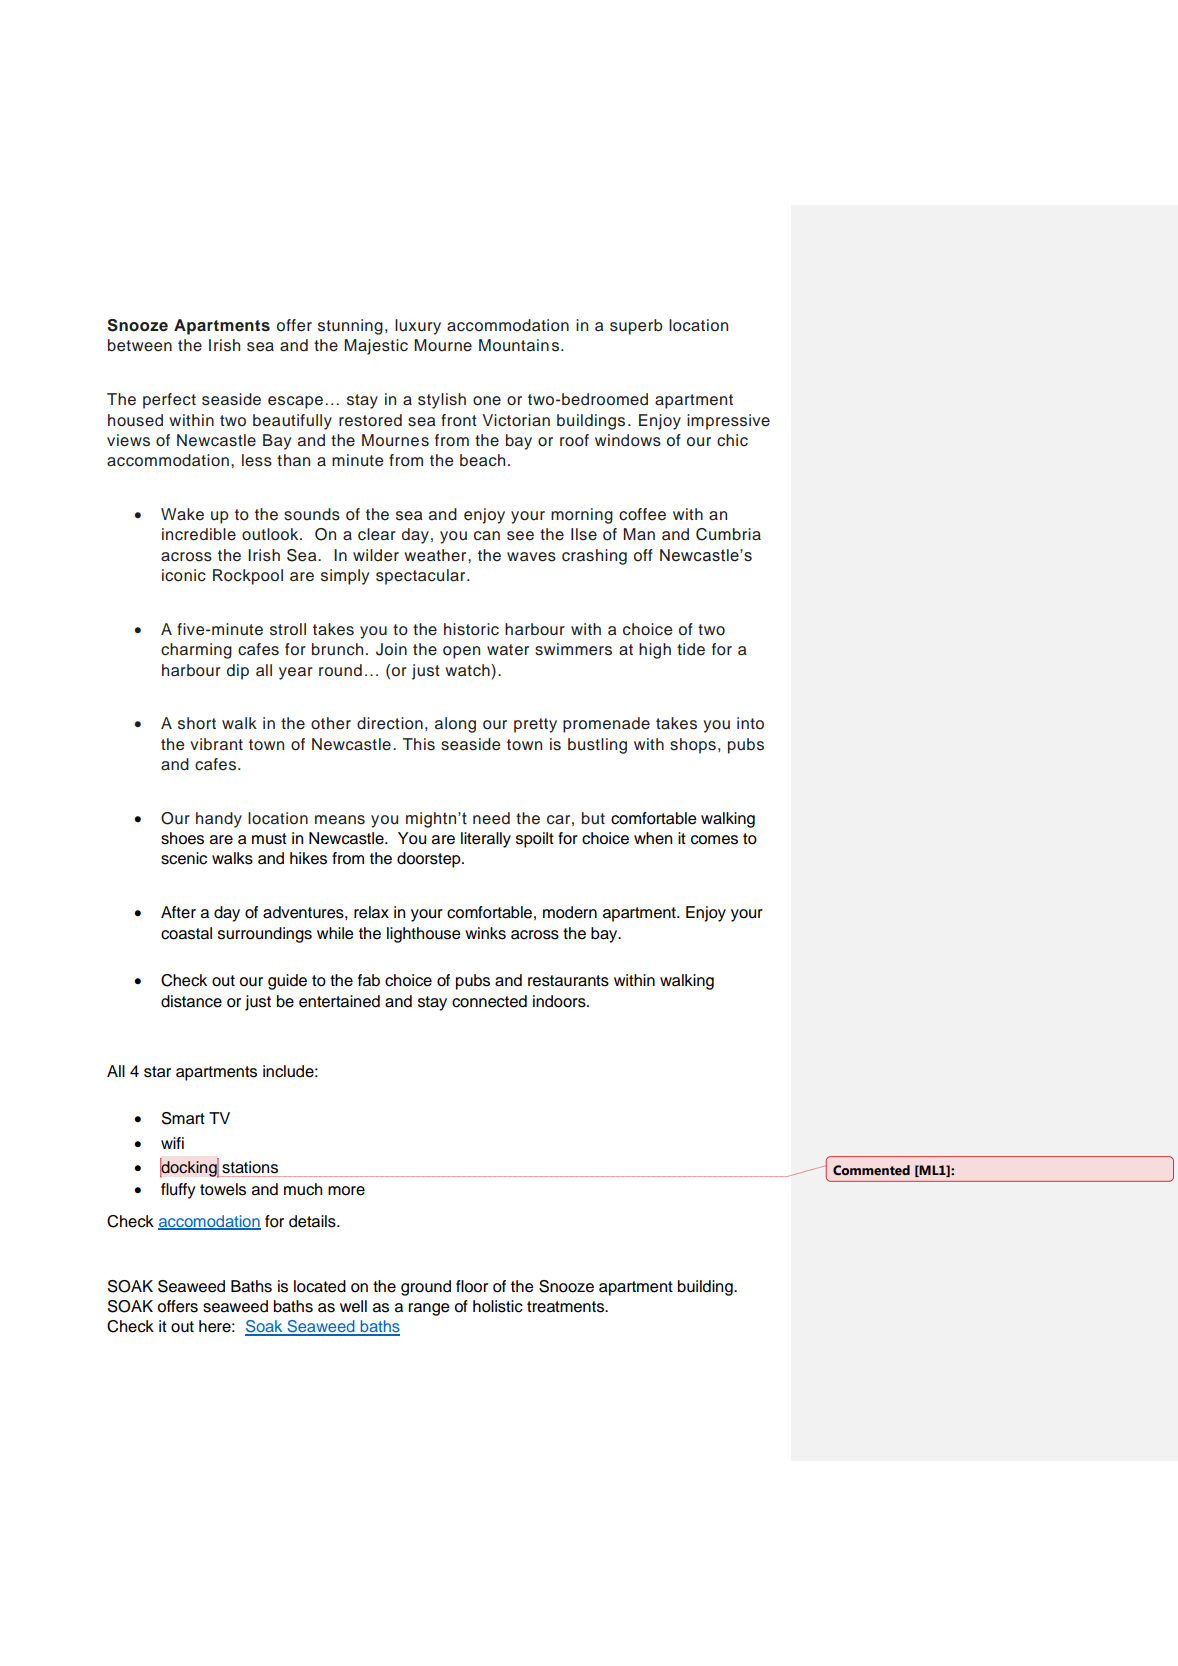 The width and height of the page is (1178, 1666). Describe the element at coordinates (209, 1222) in the page. I see `accomodation` at that location.
